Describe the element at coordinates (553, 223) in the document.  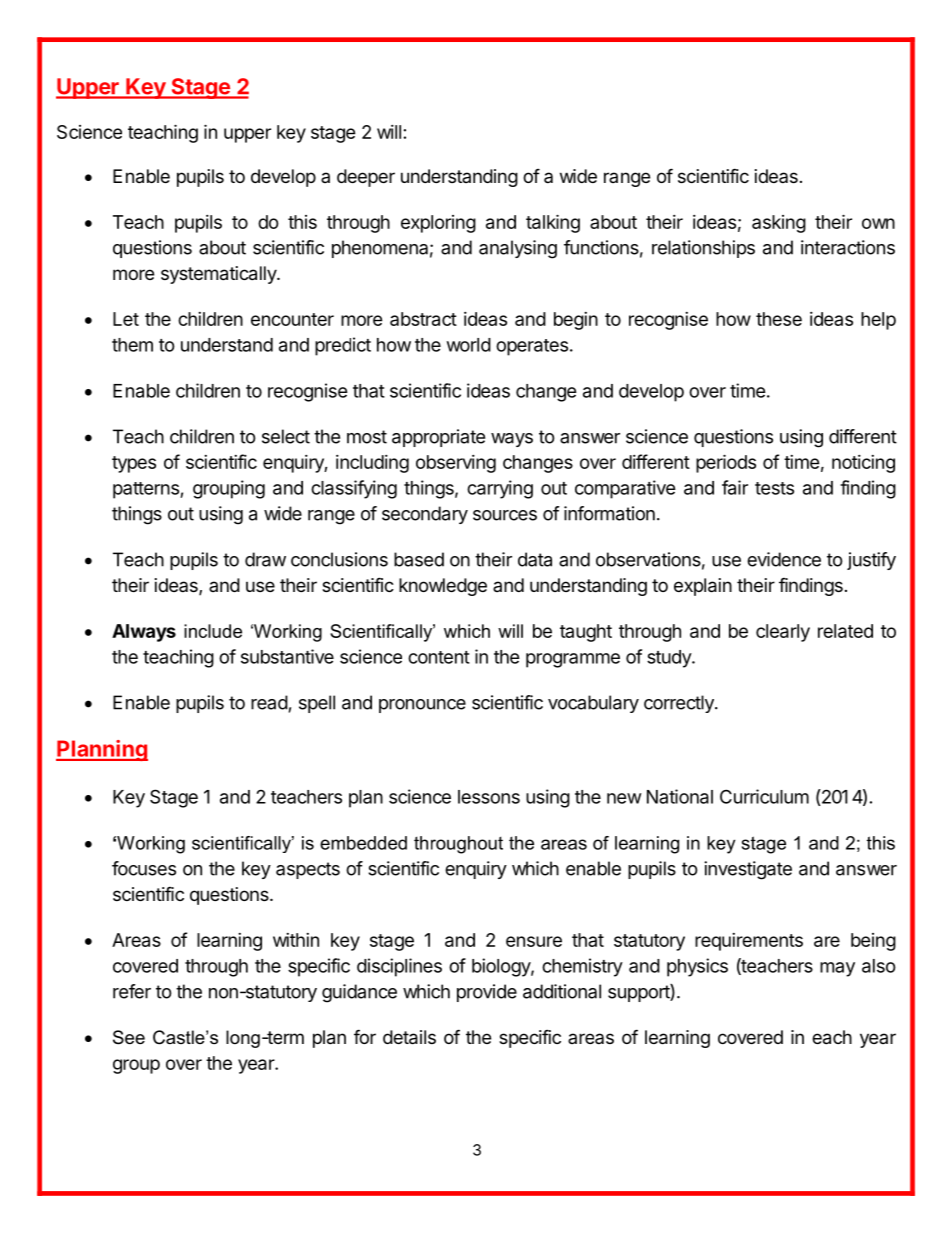
I see `talking` at that location.
